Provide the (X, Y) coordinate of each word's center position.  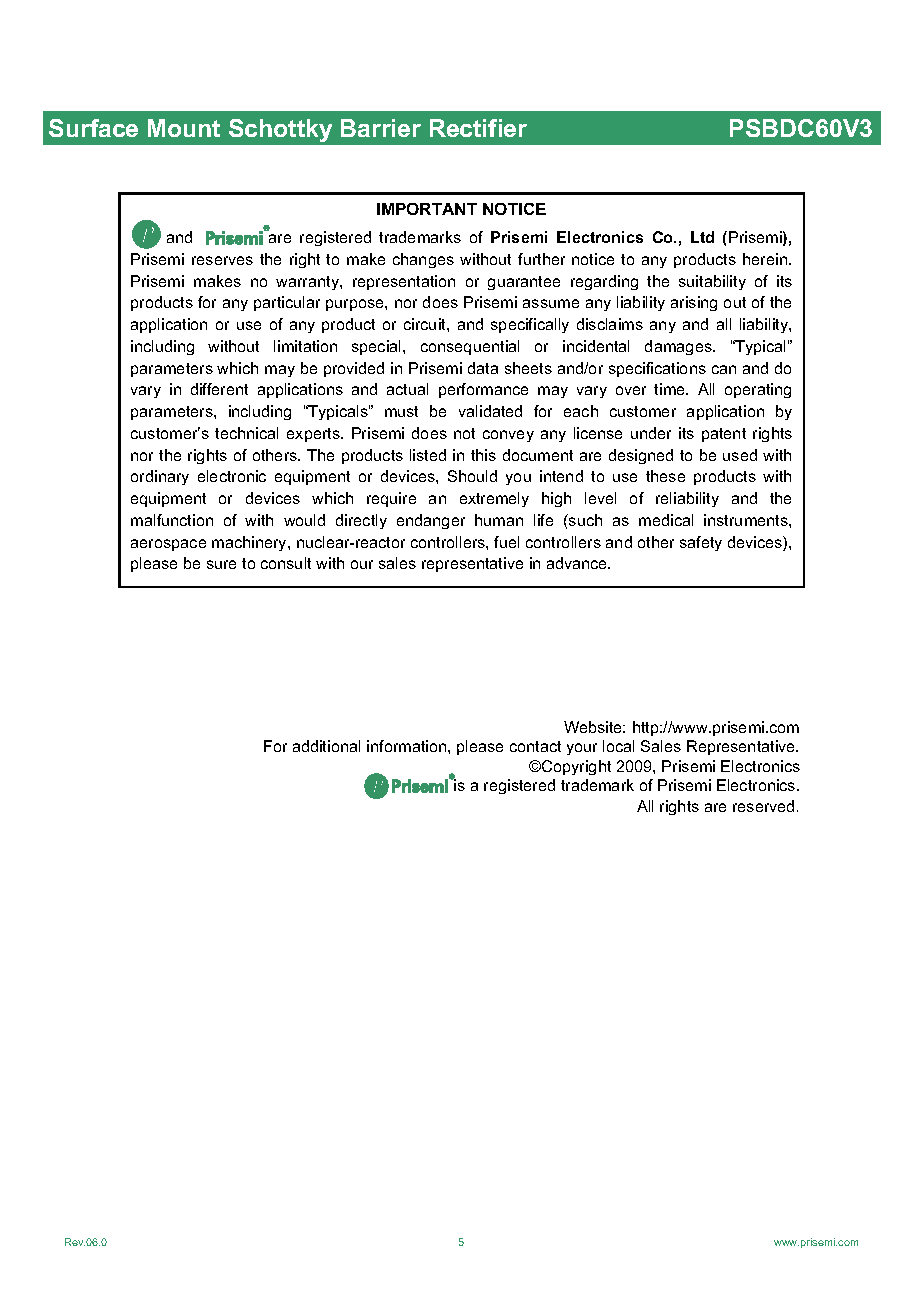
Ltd (702, 237)
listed (428, 455)
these (665, 476)
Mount (184, 128)
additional (326, 746)
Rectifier (478, 128)
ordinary (160, 477)
